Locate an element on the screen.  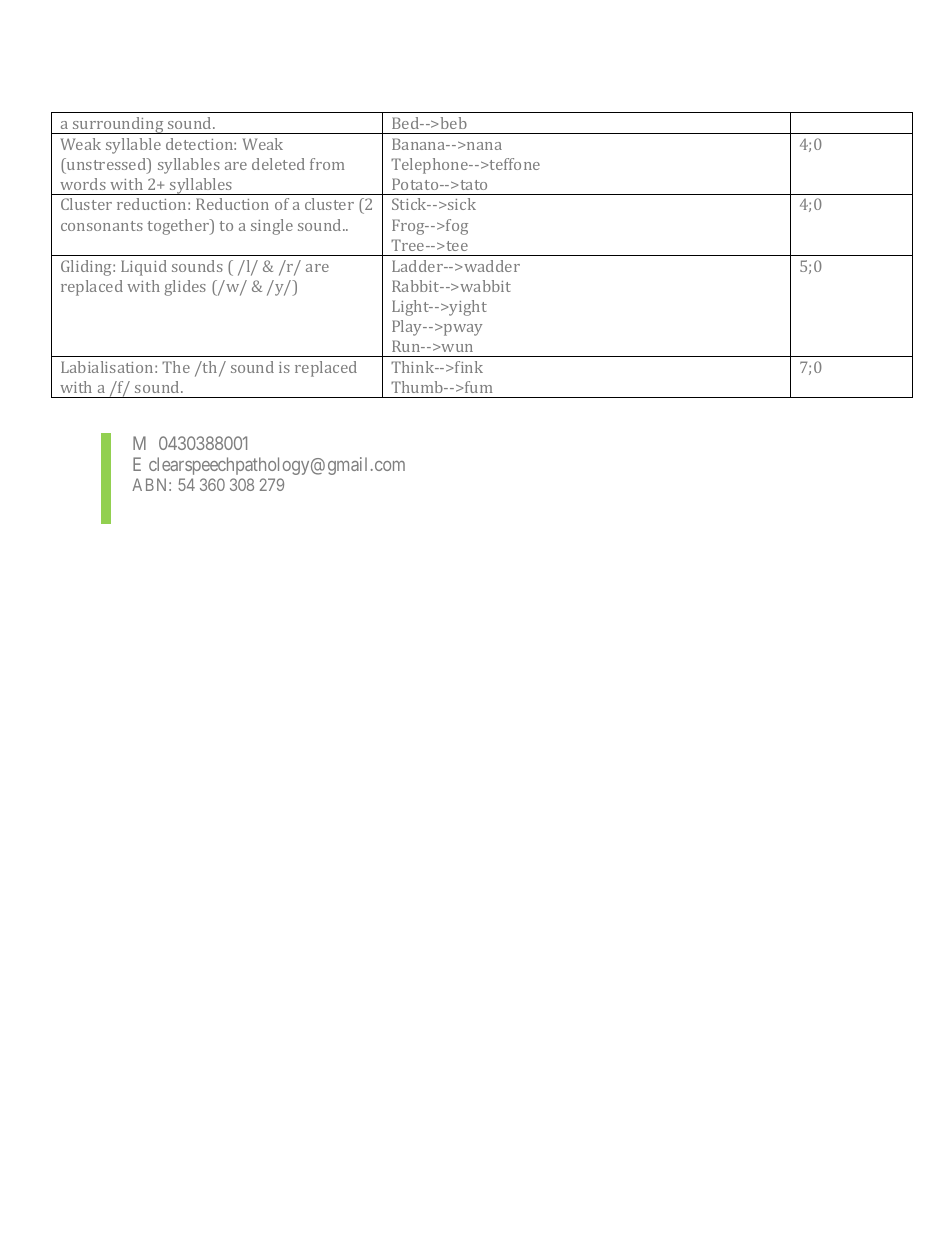
from is located at coordinates (327, 164).
